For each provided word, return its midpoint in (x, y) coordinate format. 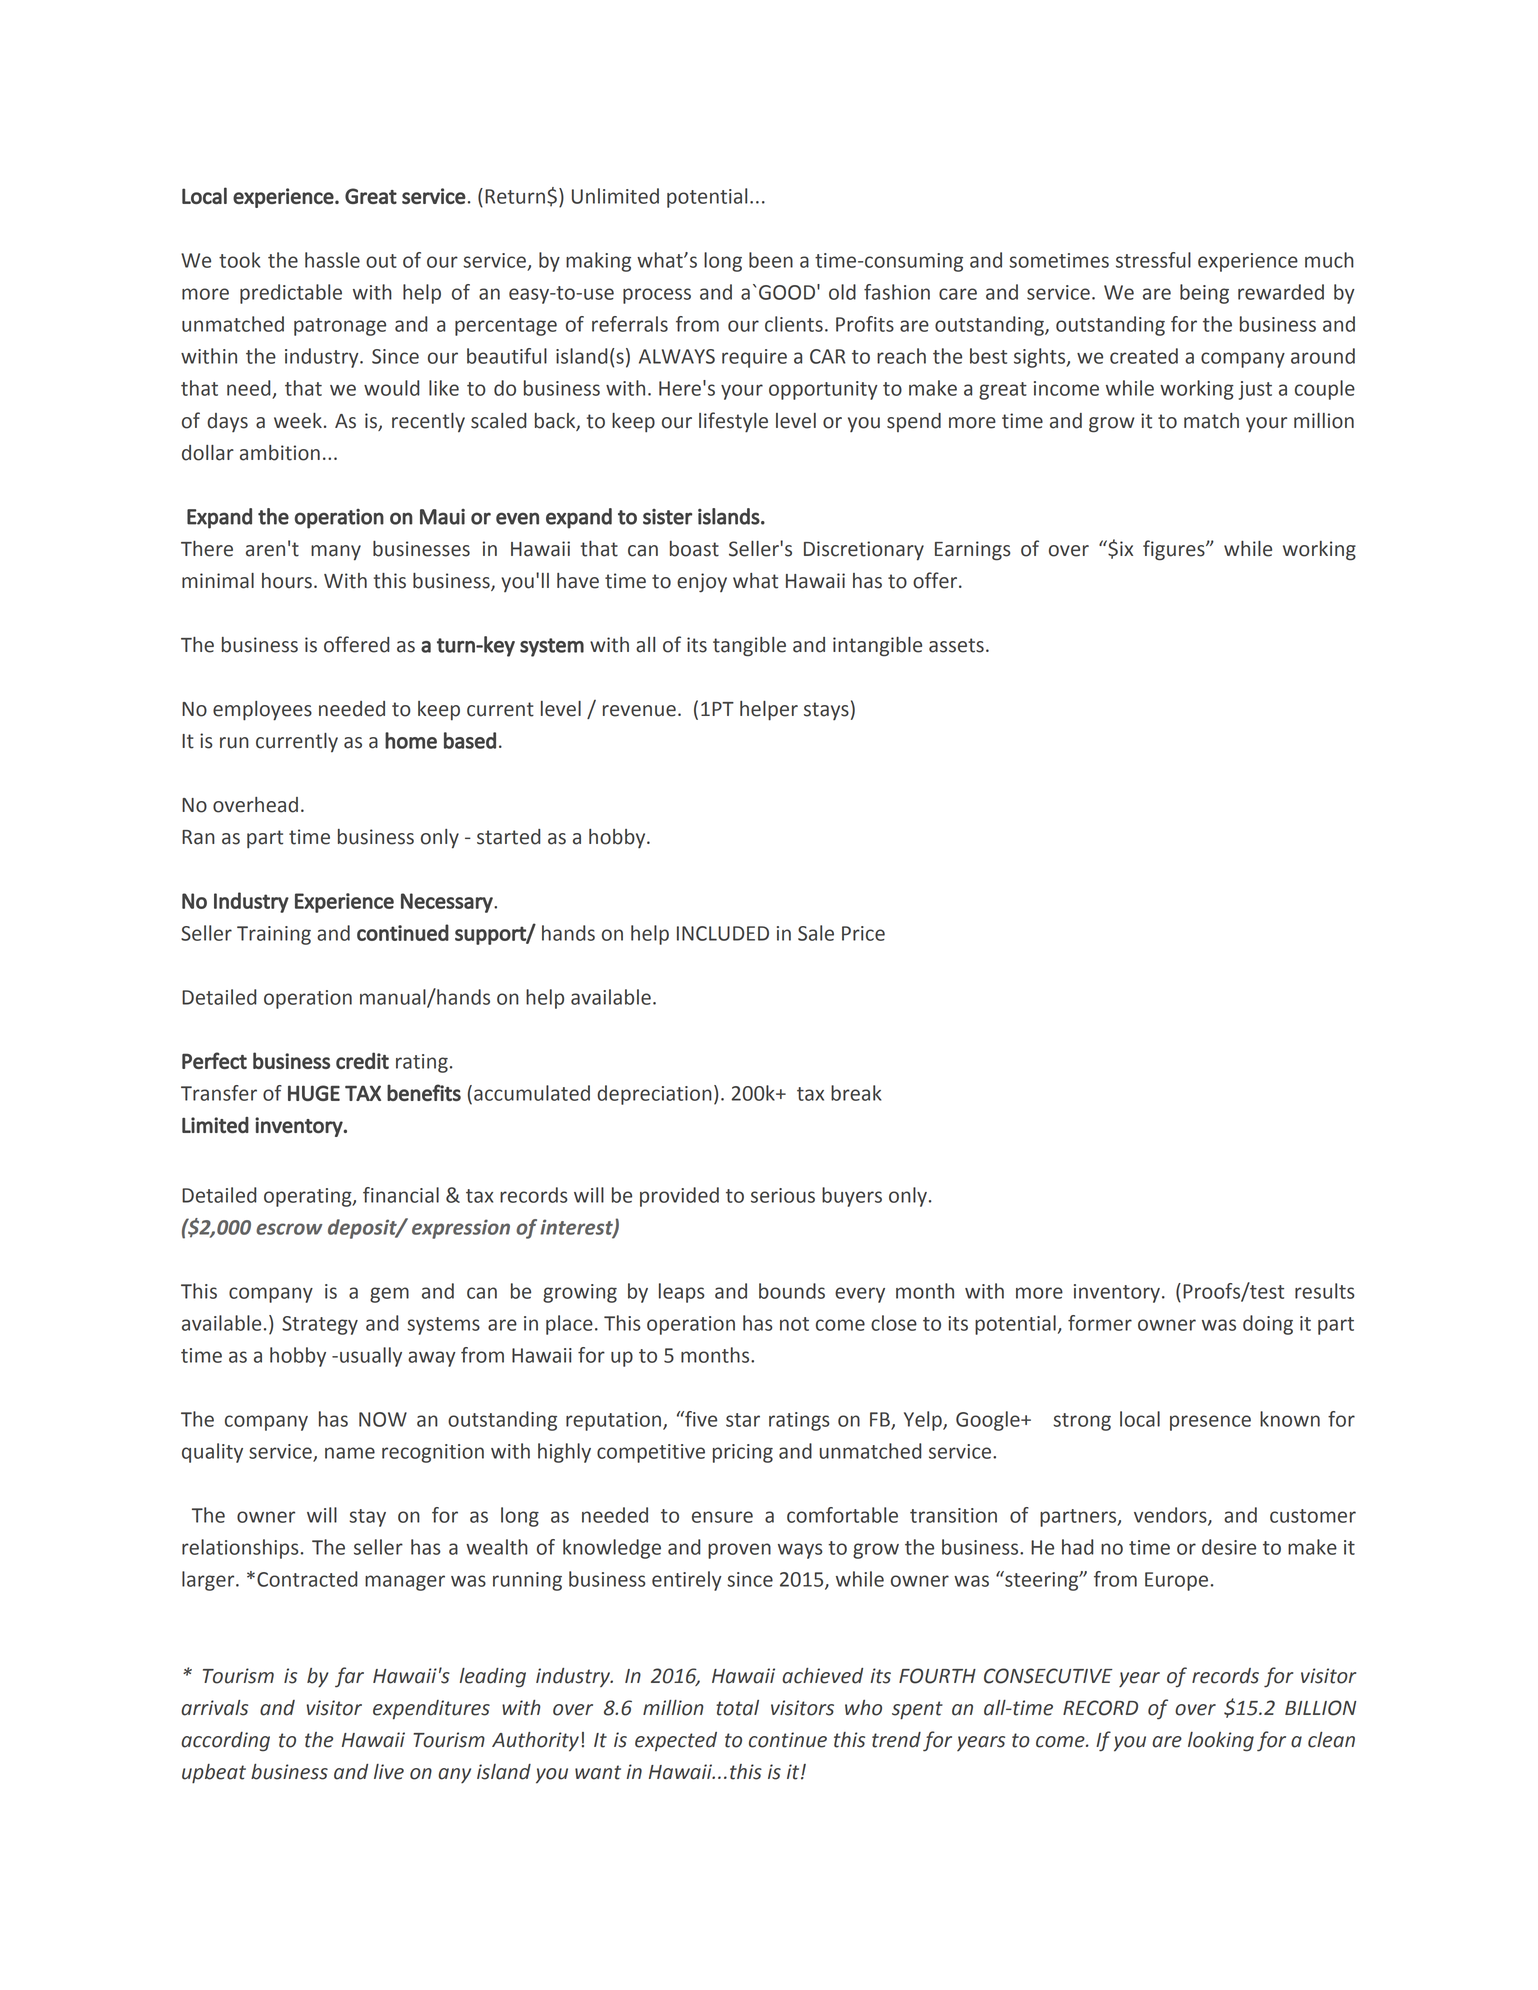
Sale (816, 933)
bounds (792, 1291)
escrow (289, 1229)
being (1204, 294)
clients (794, 324)
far (349, 1677)
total (737, 1708)
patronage (340, 327)
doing (1268, 1325)
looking (1221, 1742)
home (411, 740)
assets (956, 645)
